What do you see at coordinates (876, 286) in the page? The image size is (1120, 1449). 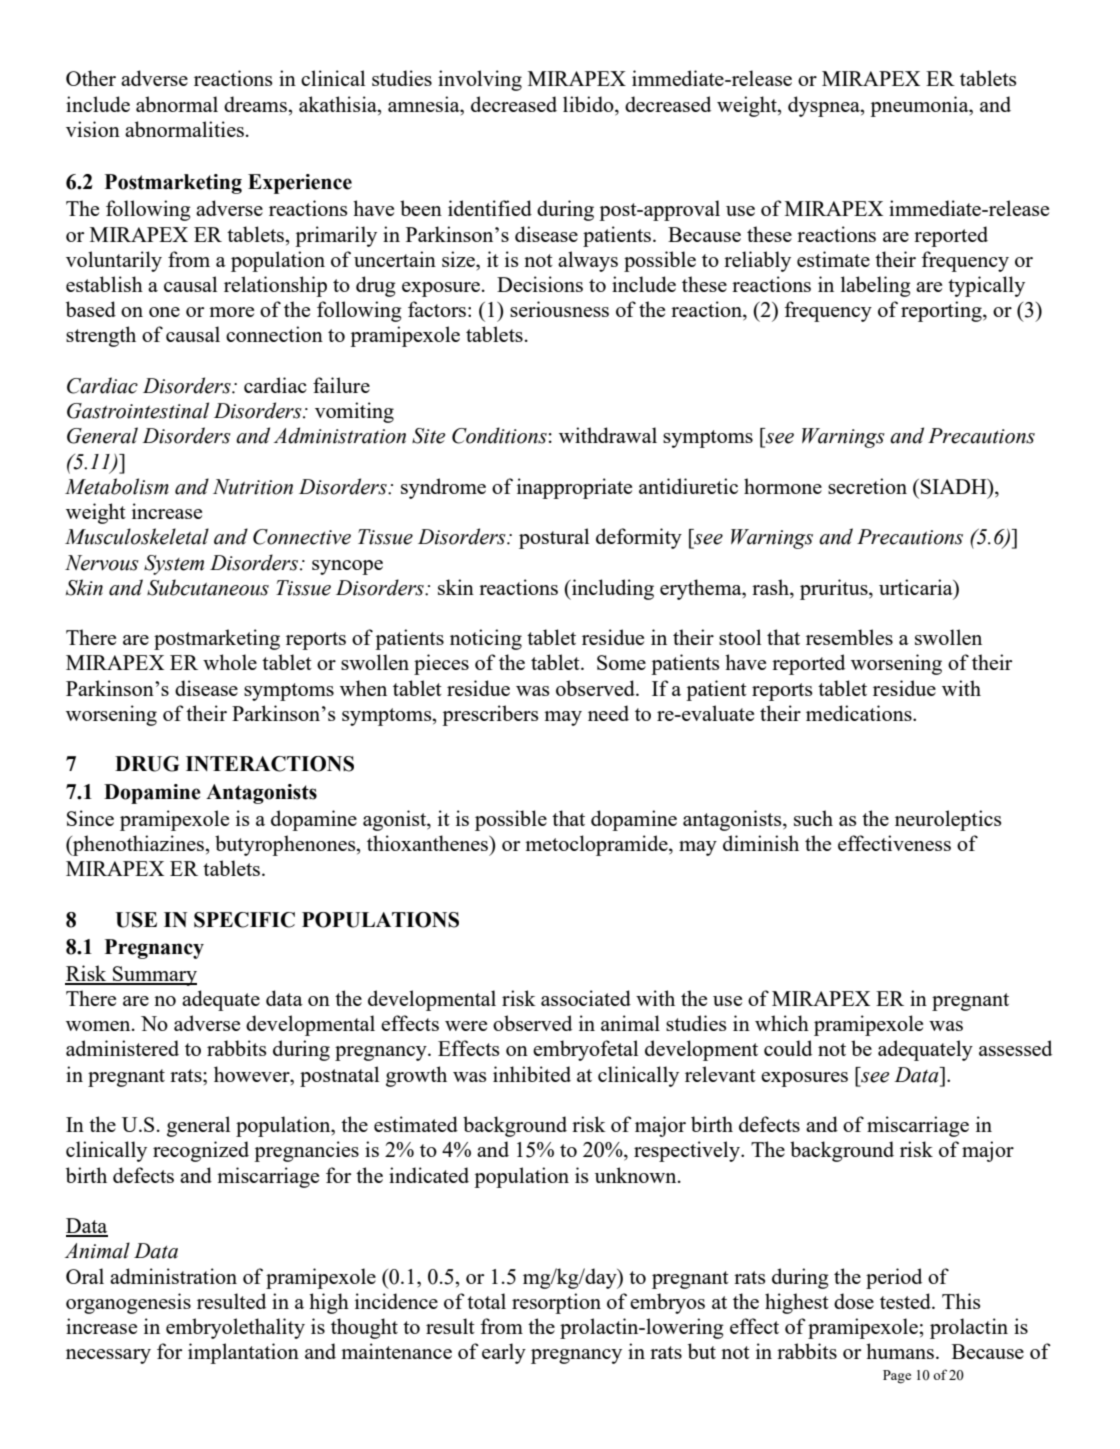 I see `labeling` at bounding box center [876, 286].
